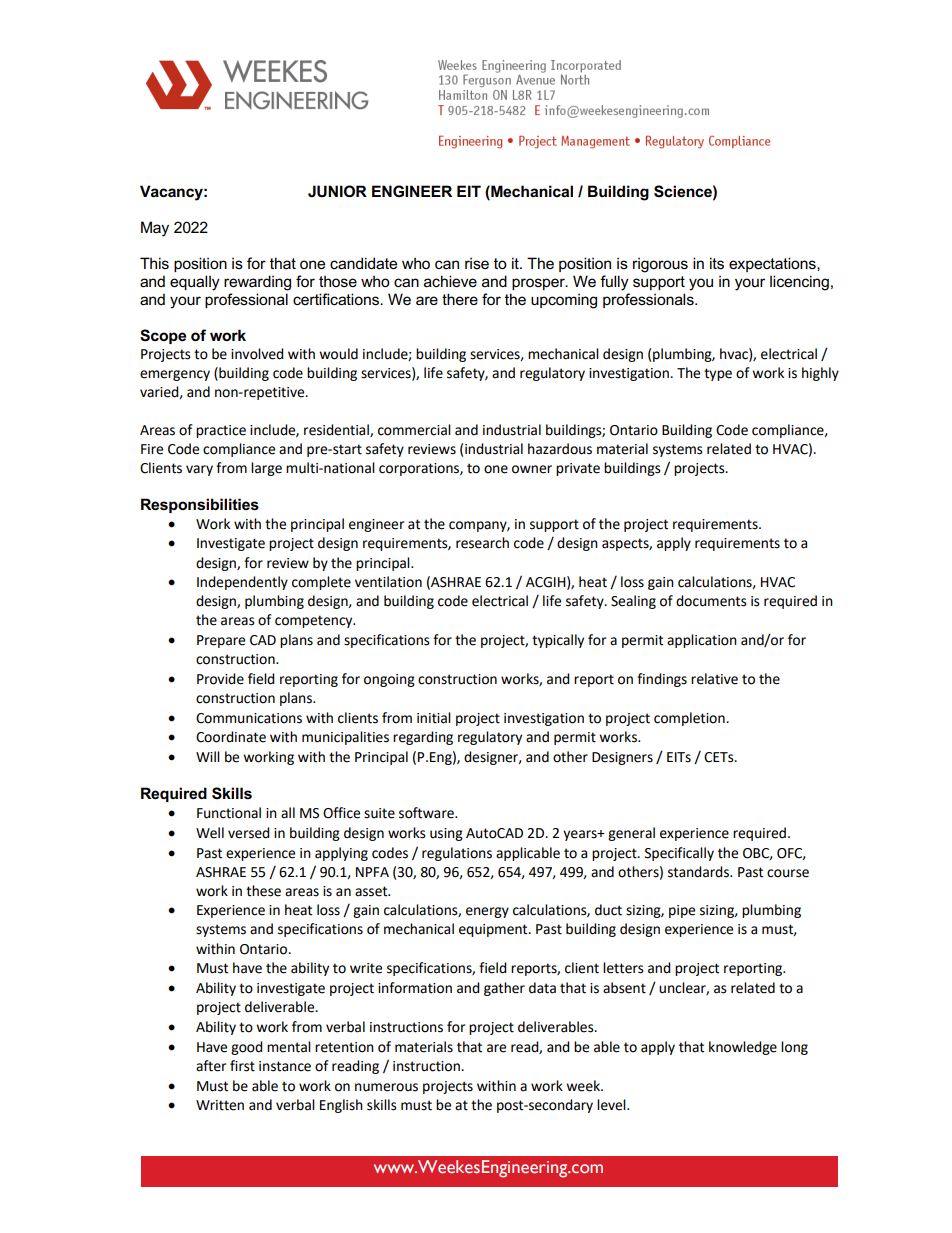  Describe the element at coordinates (200, 505) in the page. I see `Responsibilities` at that location.
